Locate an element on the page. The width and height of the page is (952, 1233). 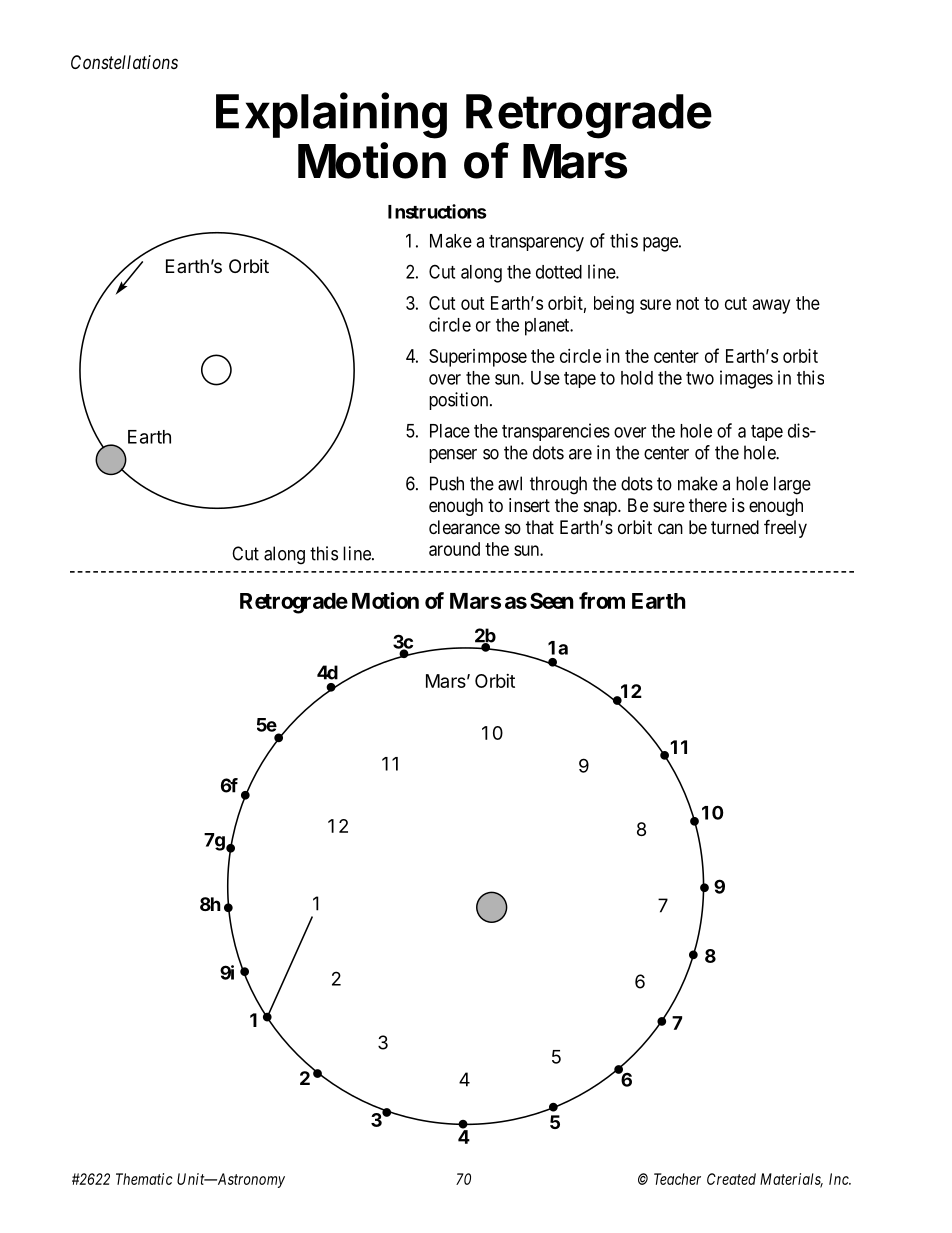
transparency is located at coordinates (536, 243).
